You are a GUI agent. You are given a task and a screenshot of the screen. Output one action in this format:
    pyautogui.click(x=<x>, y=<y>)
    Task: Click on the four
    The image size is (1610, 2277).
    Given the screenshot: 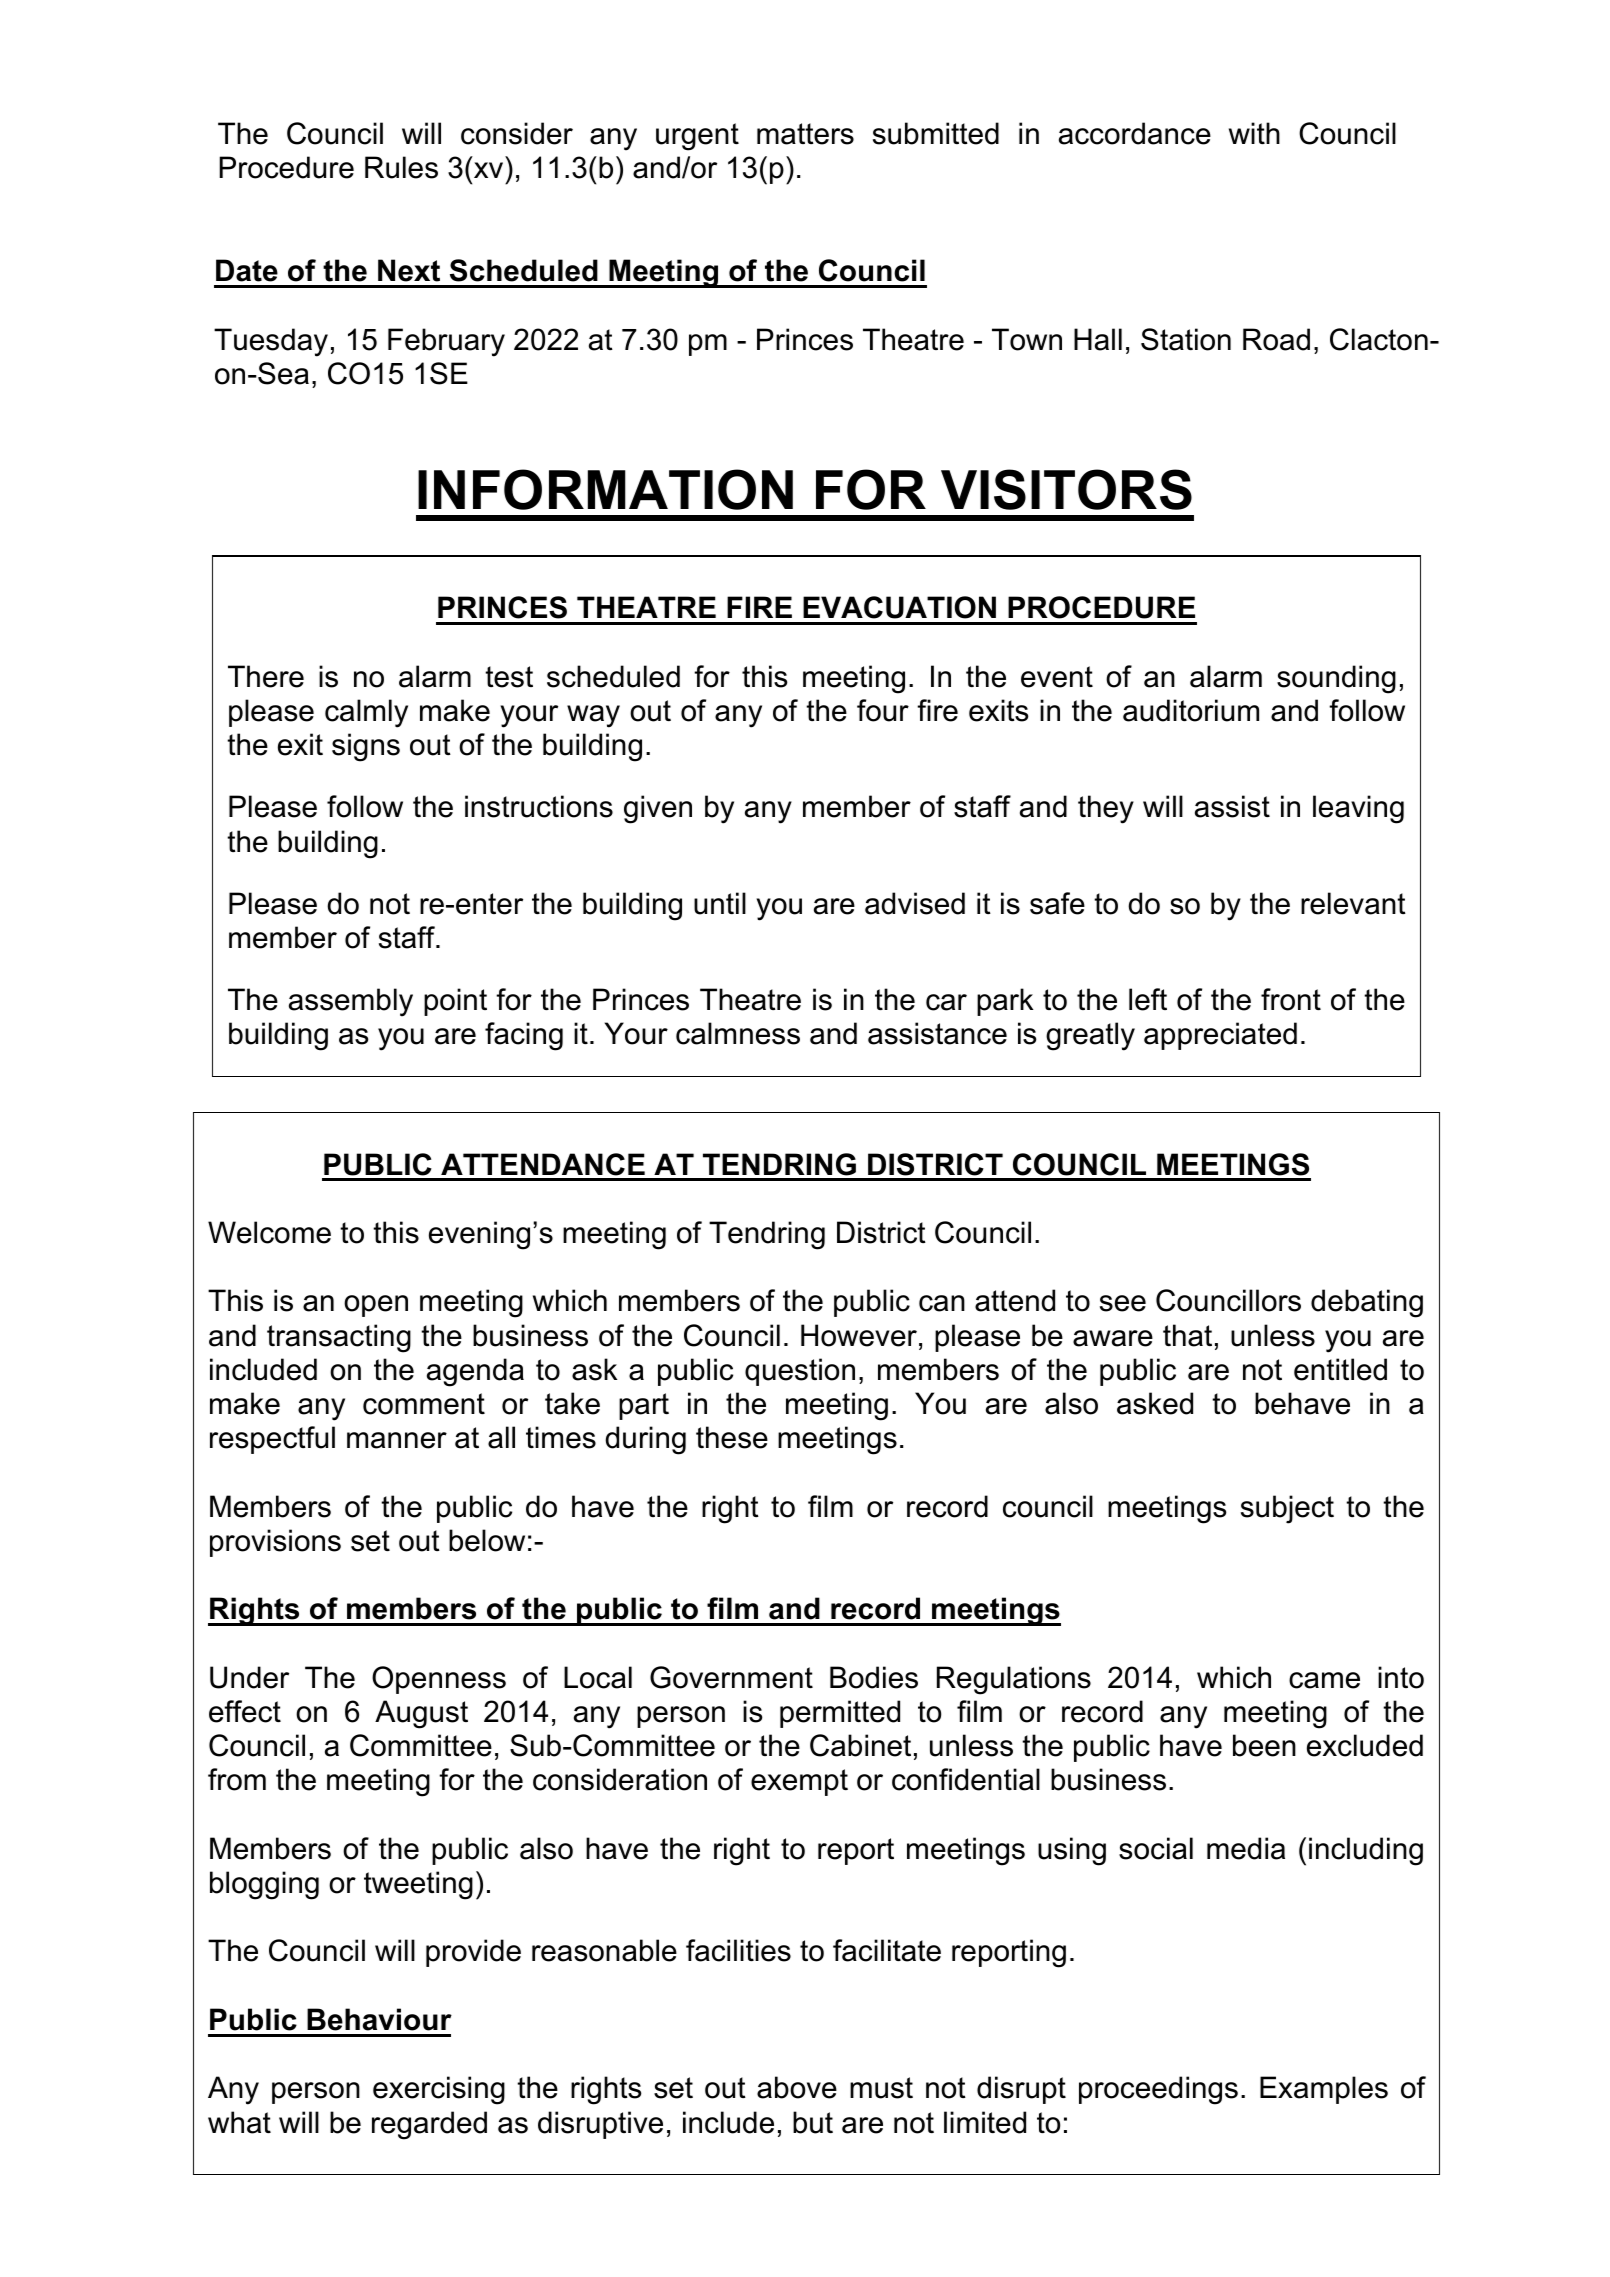 What is the action you would take?
    pyautogui.click(x=883, y=710)
